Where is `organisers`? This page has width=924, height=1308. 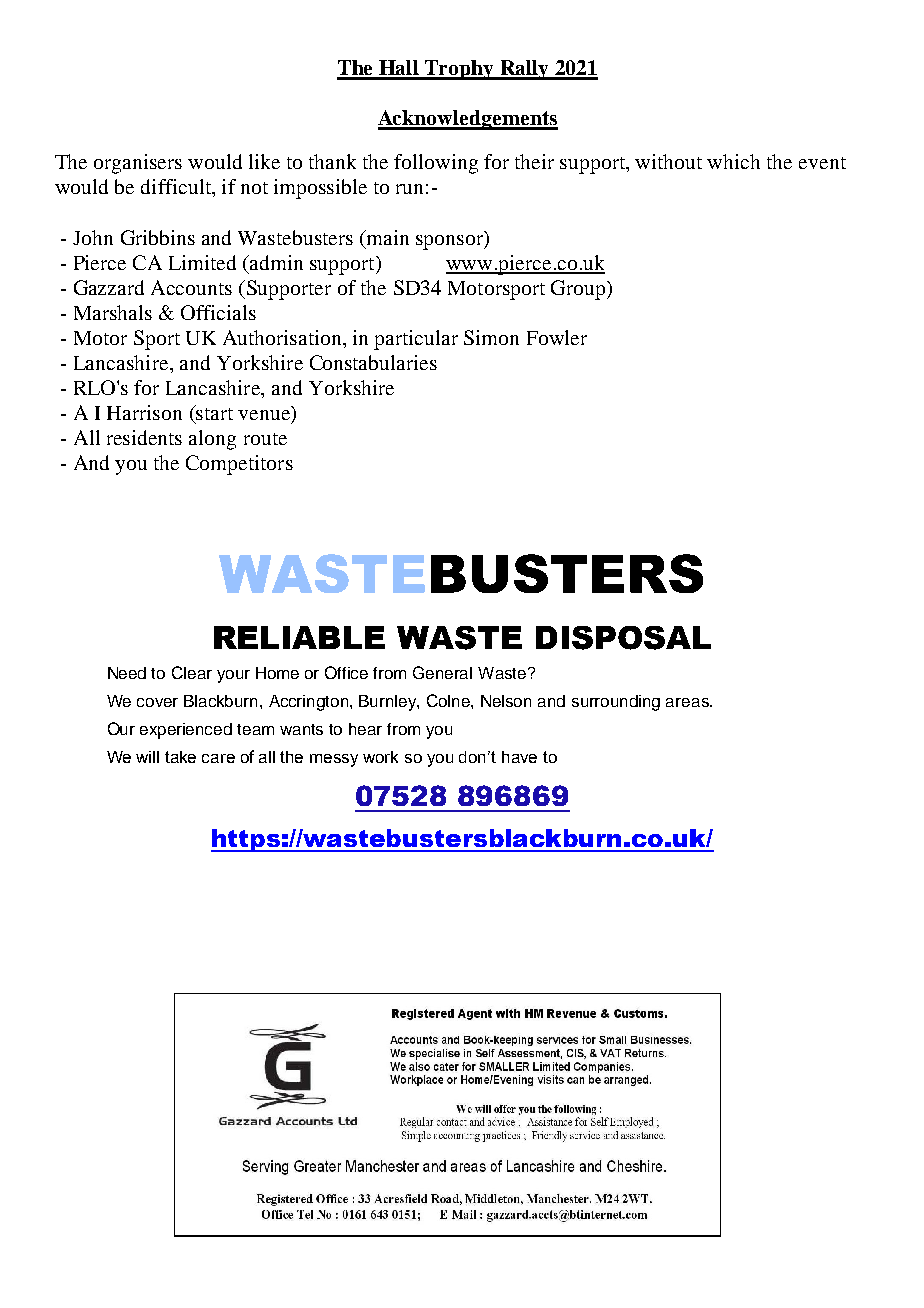 organisers is located at coordinates (138, 164).
